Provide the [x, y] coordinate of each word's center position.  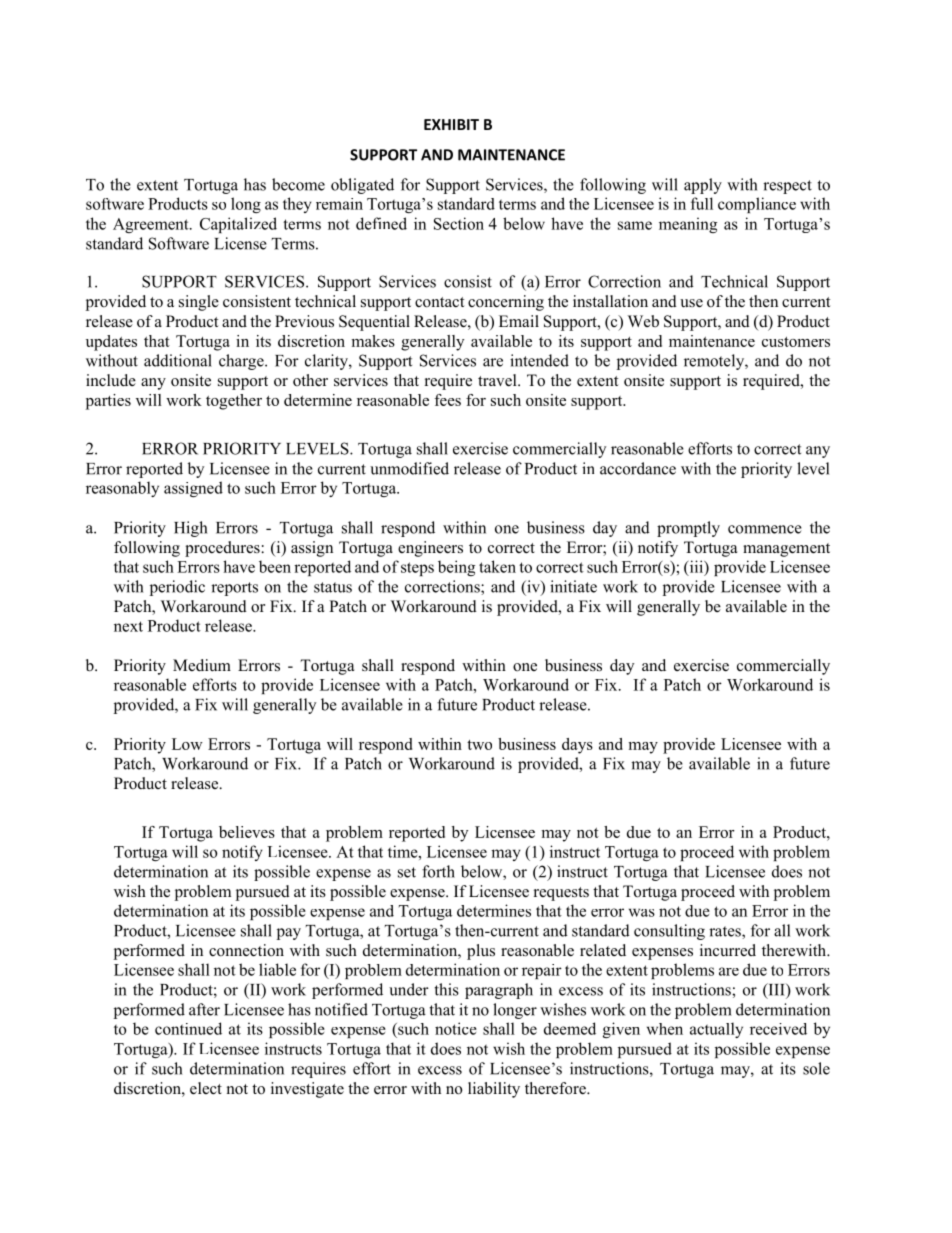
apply [703, 186]
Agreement [152, 225]
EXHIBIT [451, 124]
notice [456, 1028]
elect [206, 1088]
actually [716, 1030]
